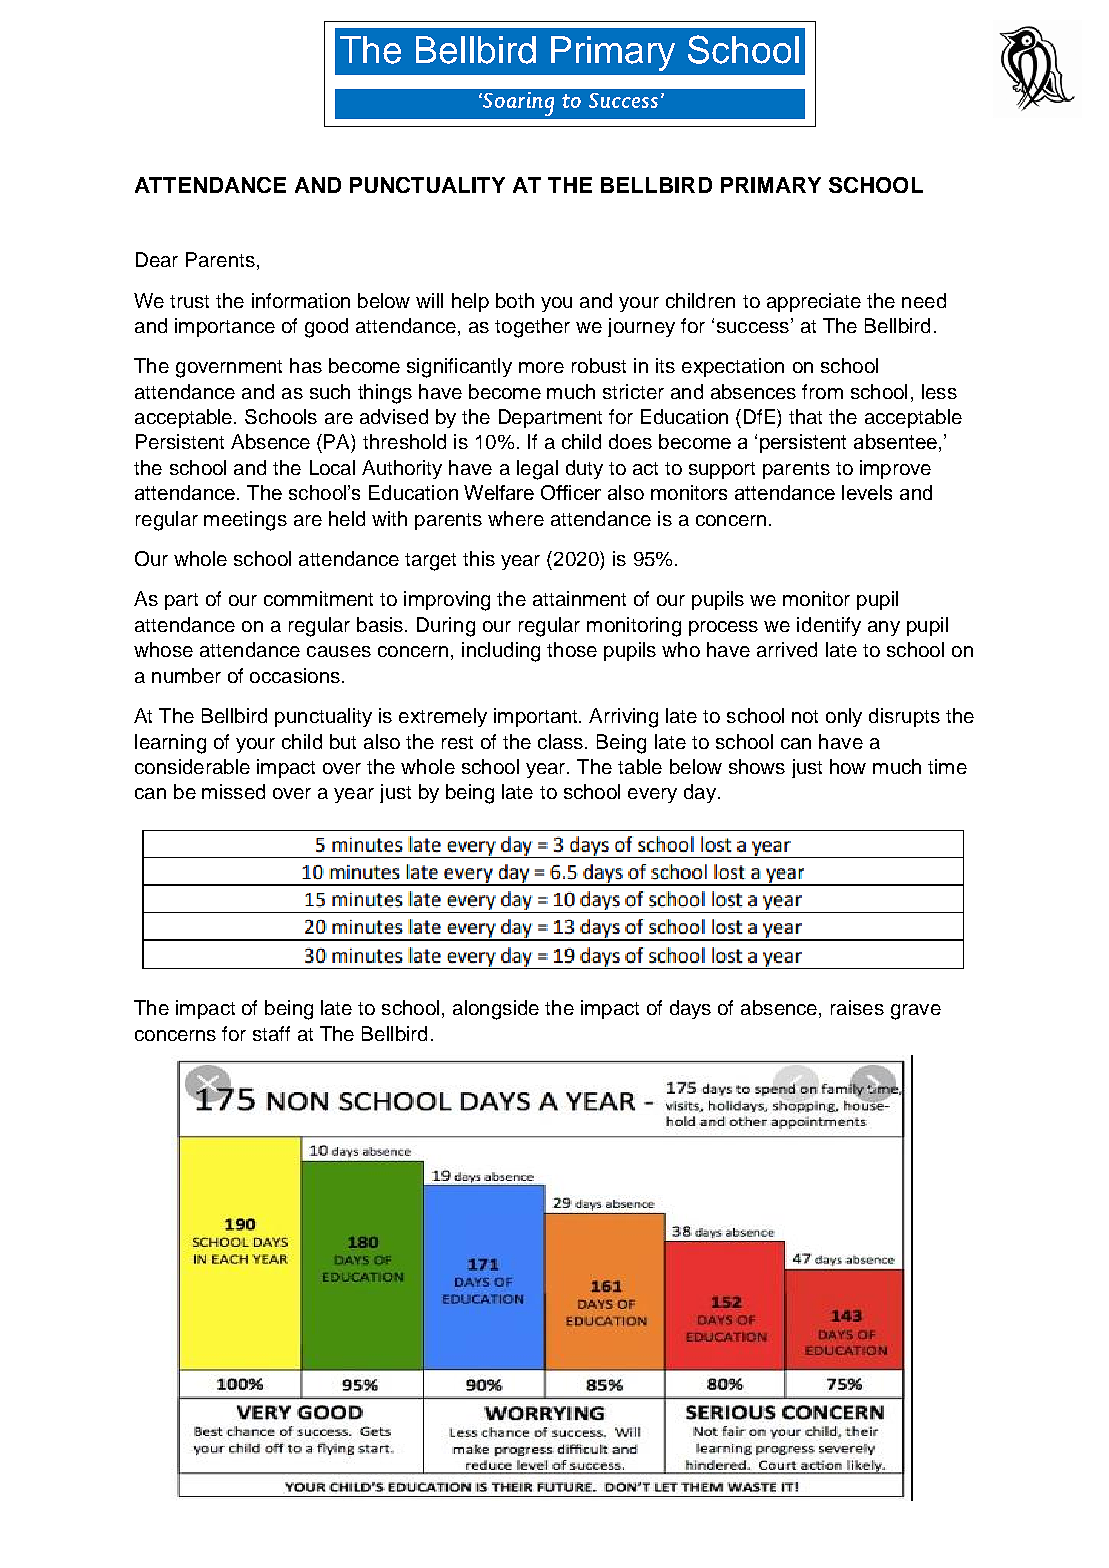 The height and width of the screenshot is (1568, 1109). Describe the element at coordinates (271, 1033) in the screenshot. I see `staff` at that location.
